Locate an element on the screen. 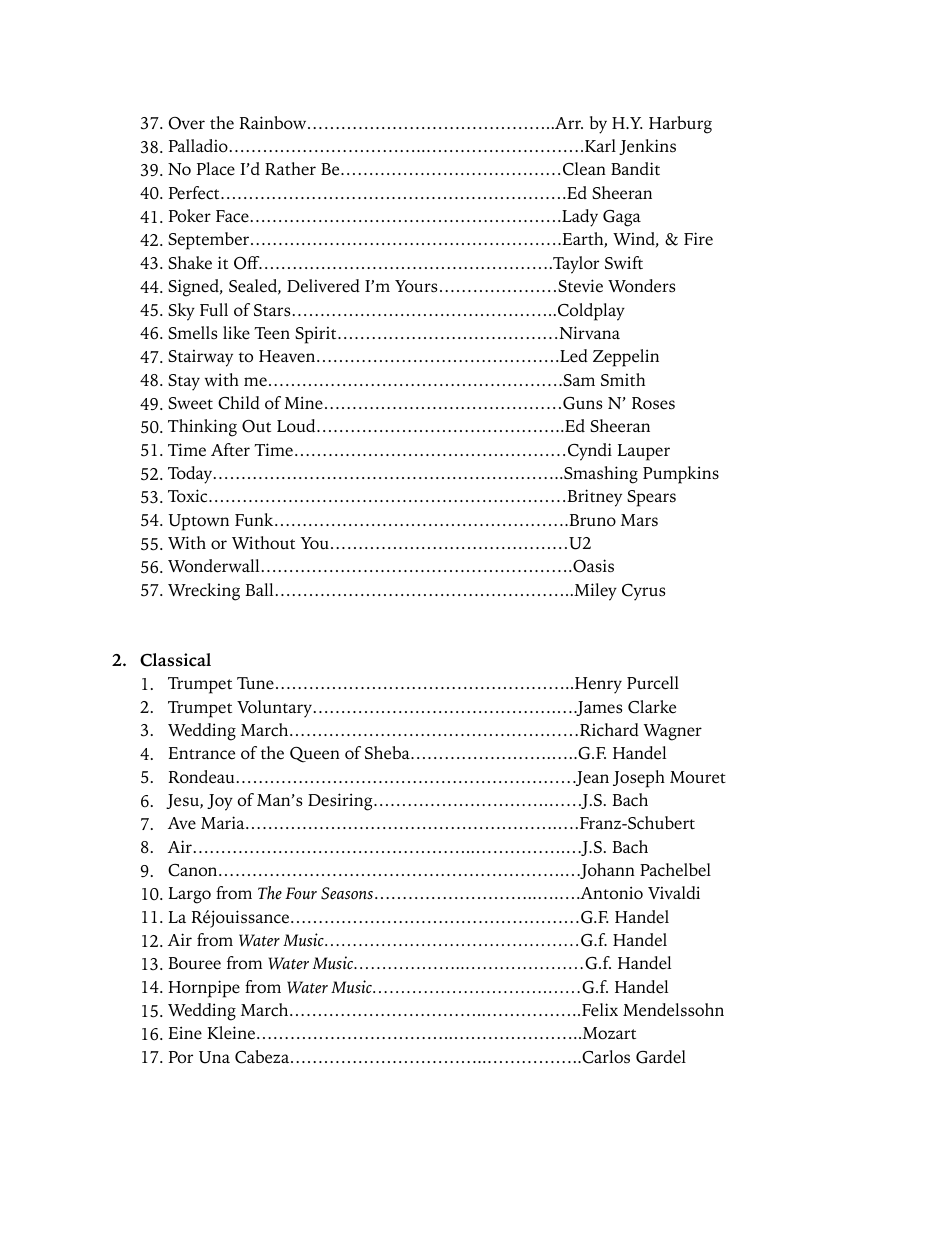 Image resolution: width=952 pixels, height=1233 pixels. Vivaldi is located at coordinates (674, 893).
